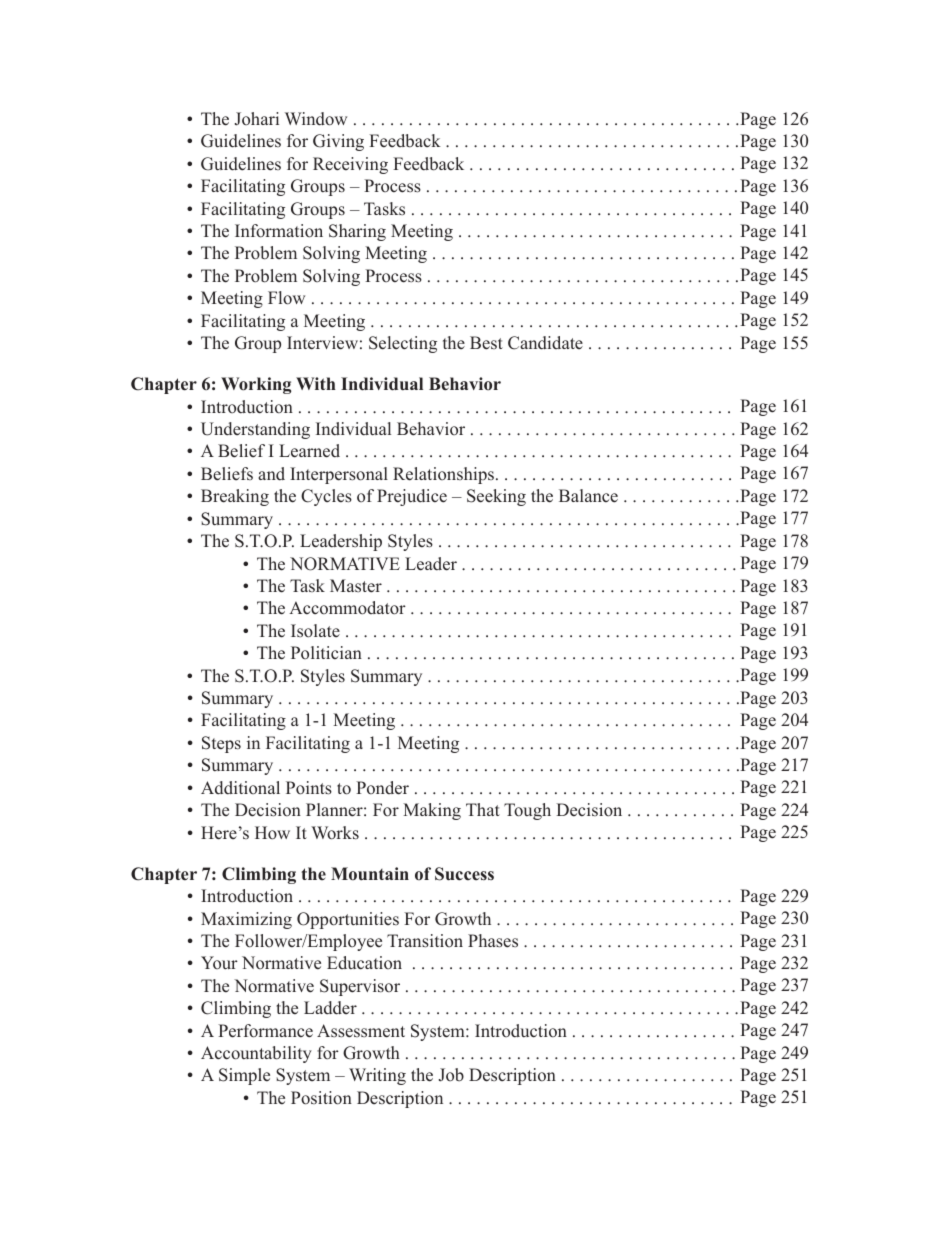 The height and width of the page is (1233, 952). What do you see at coordinates (256, 385) in the page?
I see `Working` at bounding box center [256, 385].
